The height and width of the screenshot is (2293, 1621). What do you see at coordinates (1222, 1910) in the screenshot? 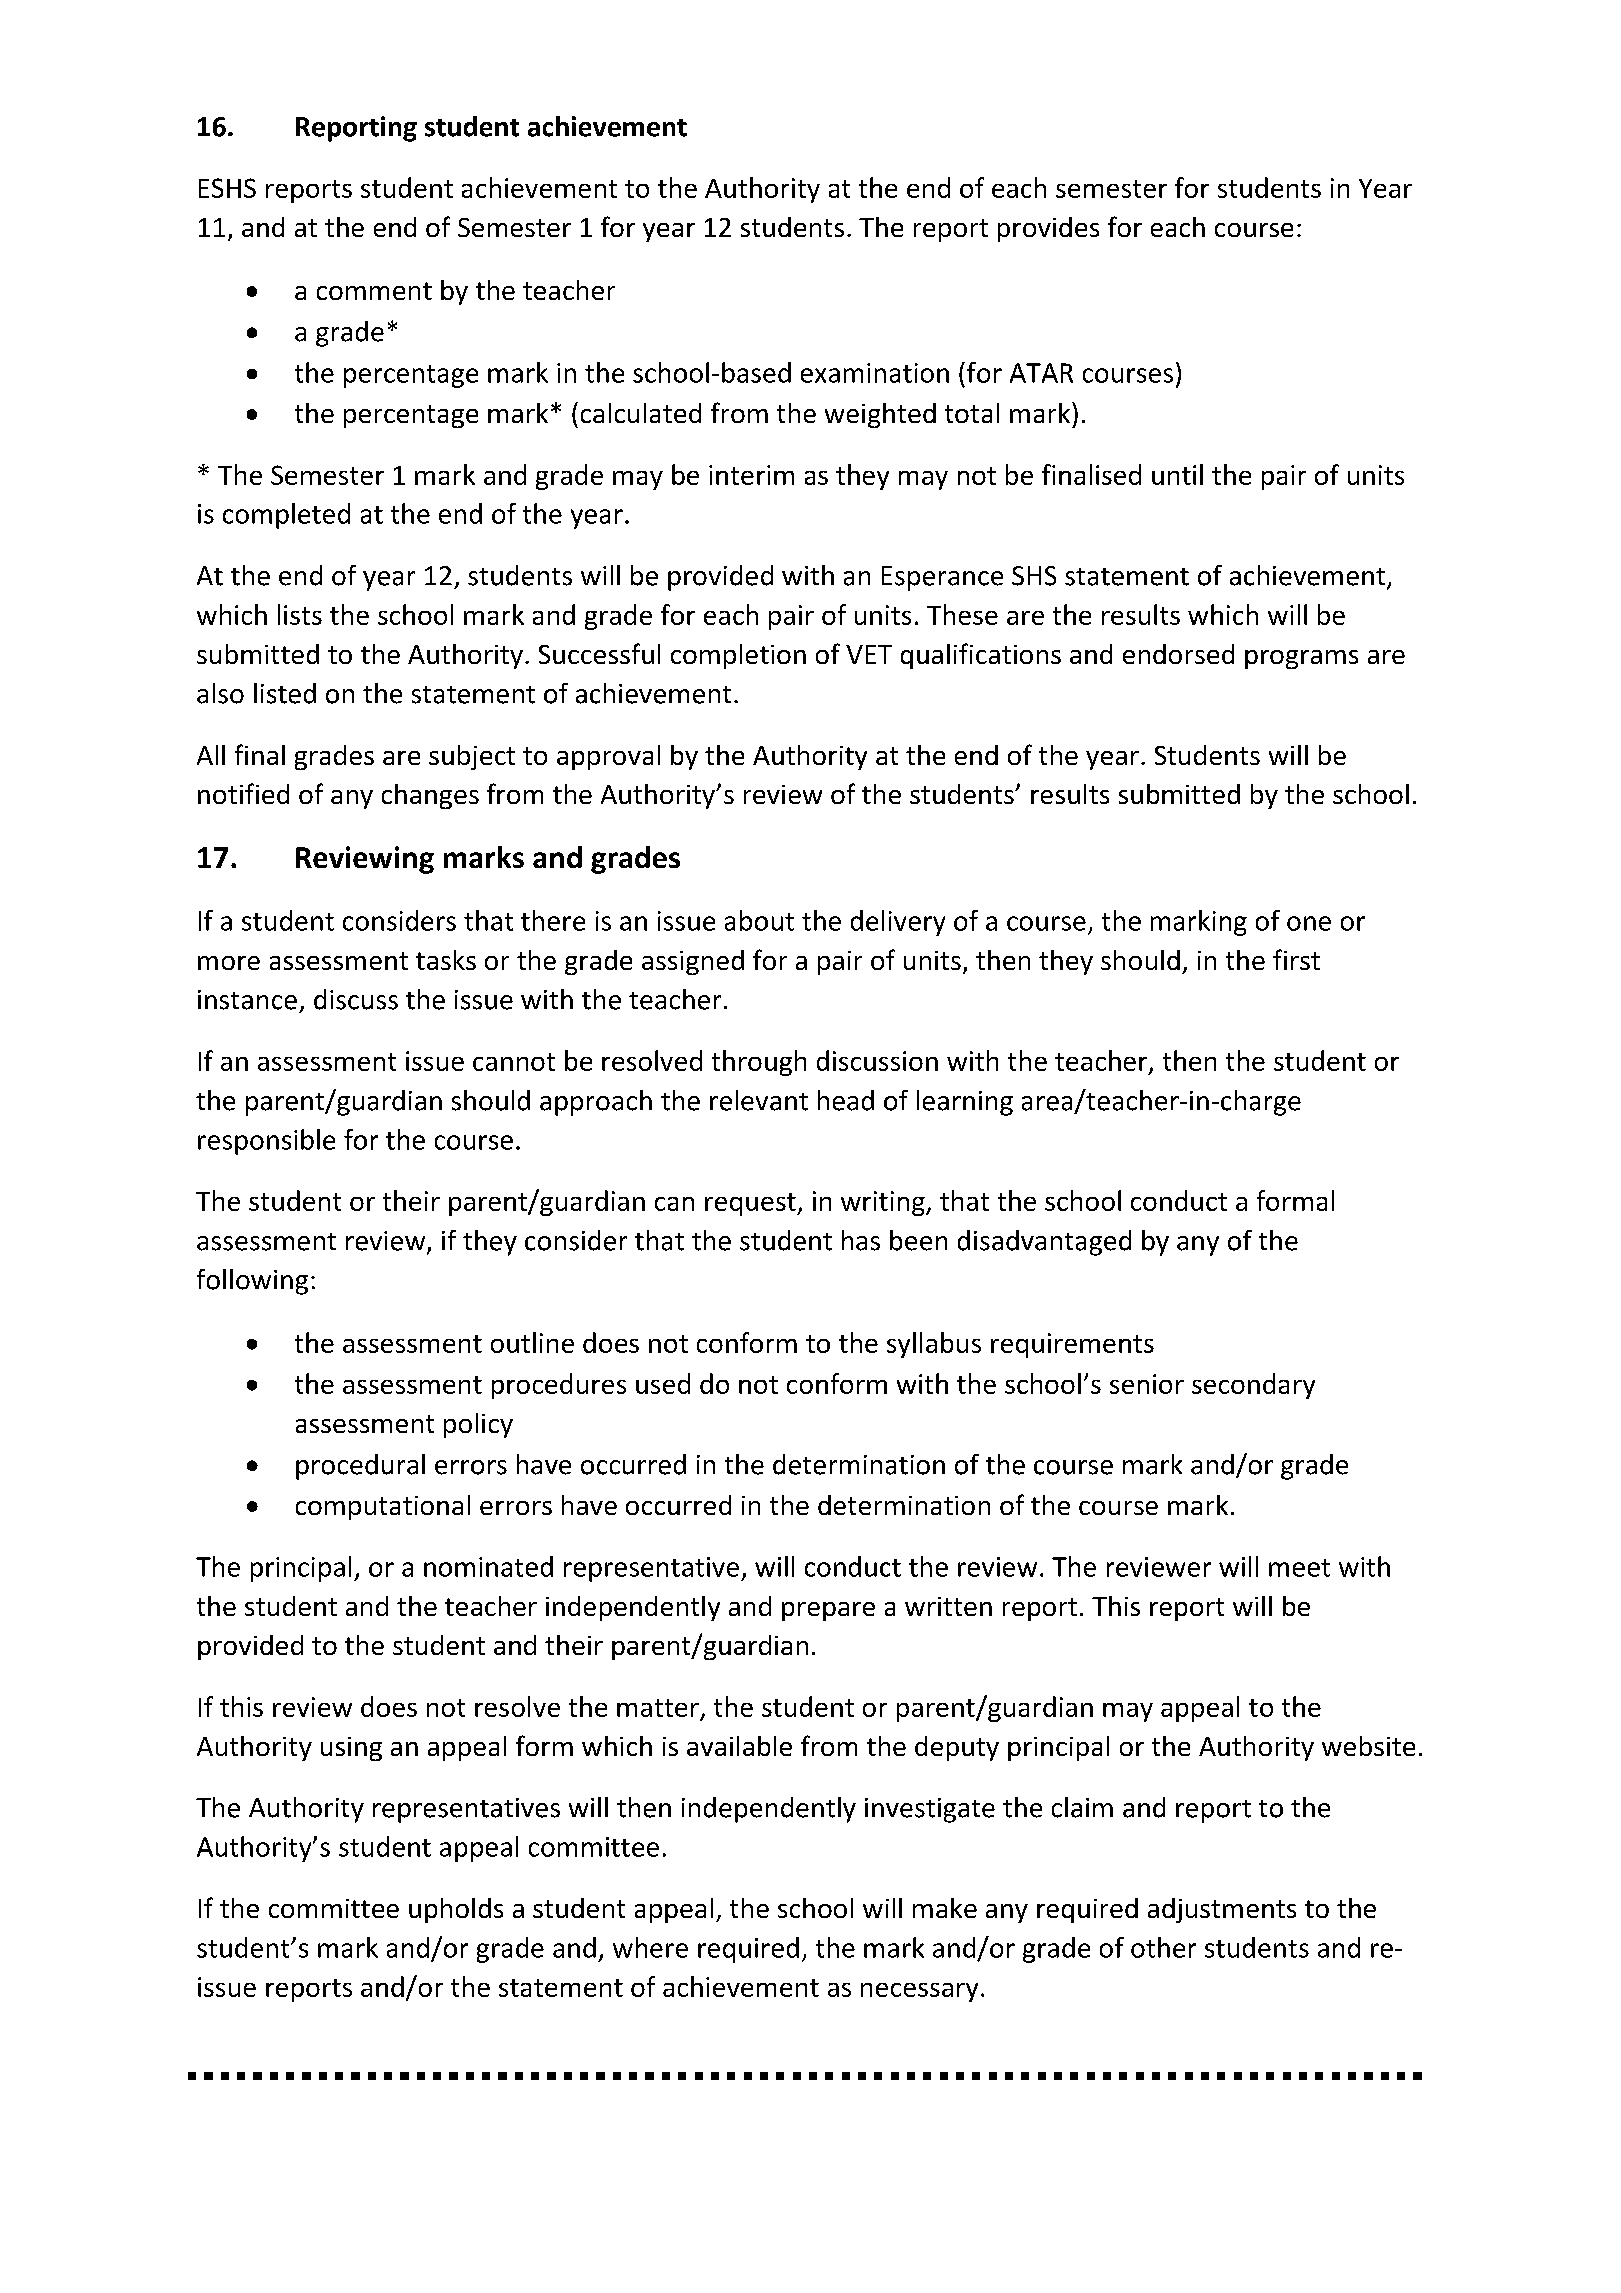
I see `adjustments` at bounding box center [1222, 1910].
